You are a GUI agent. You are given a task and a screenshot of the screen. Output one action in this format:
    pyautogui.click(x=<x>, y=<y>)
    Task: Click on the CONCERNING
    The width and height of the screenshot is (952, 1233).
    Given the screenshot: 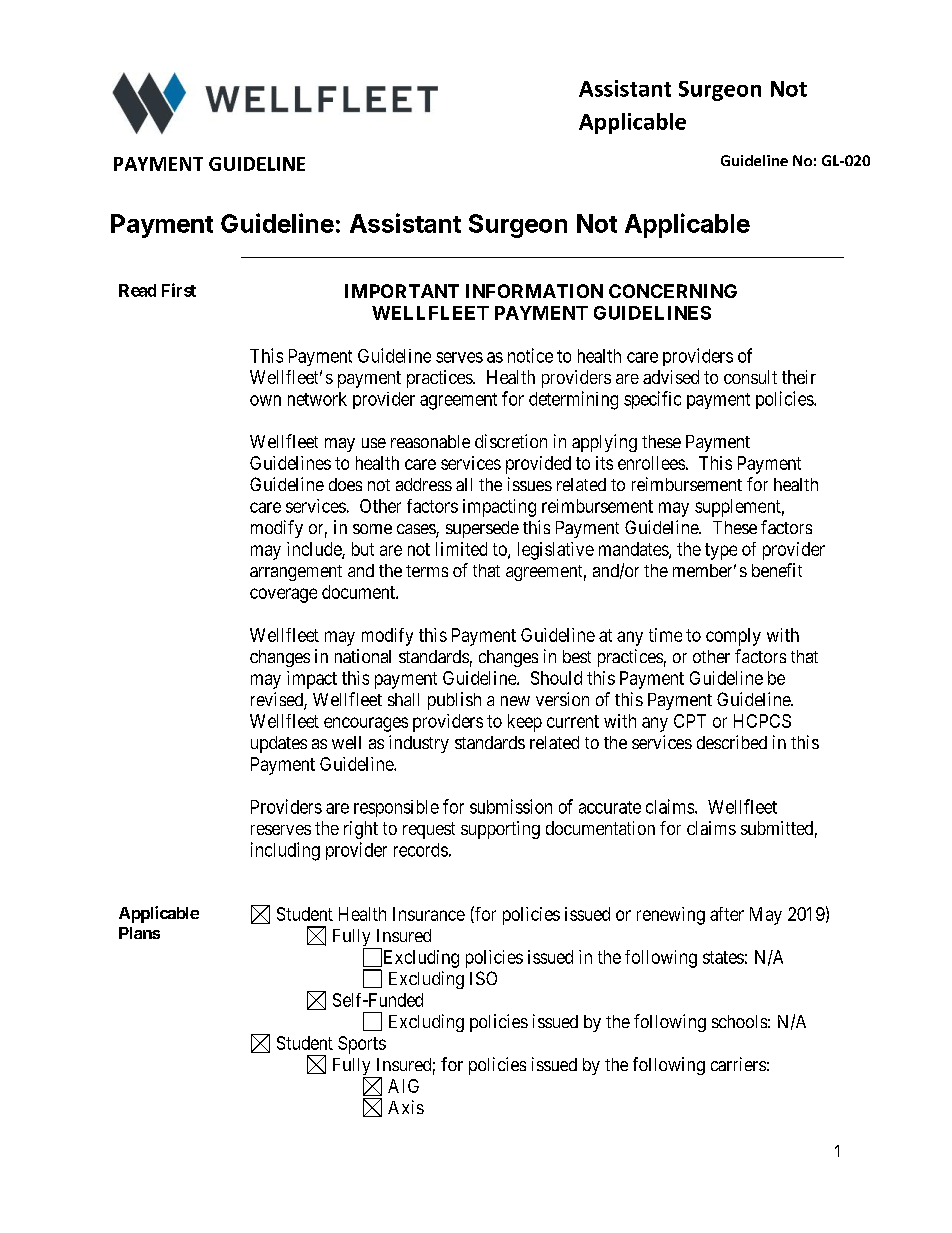 What is the action you would take?
    pyautogui.click(x=673, y=291)
